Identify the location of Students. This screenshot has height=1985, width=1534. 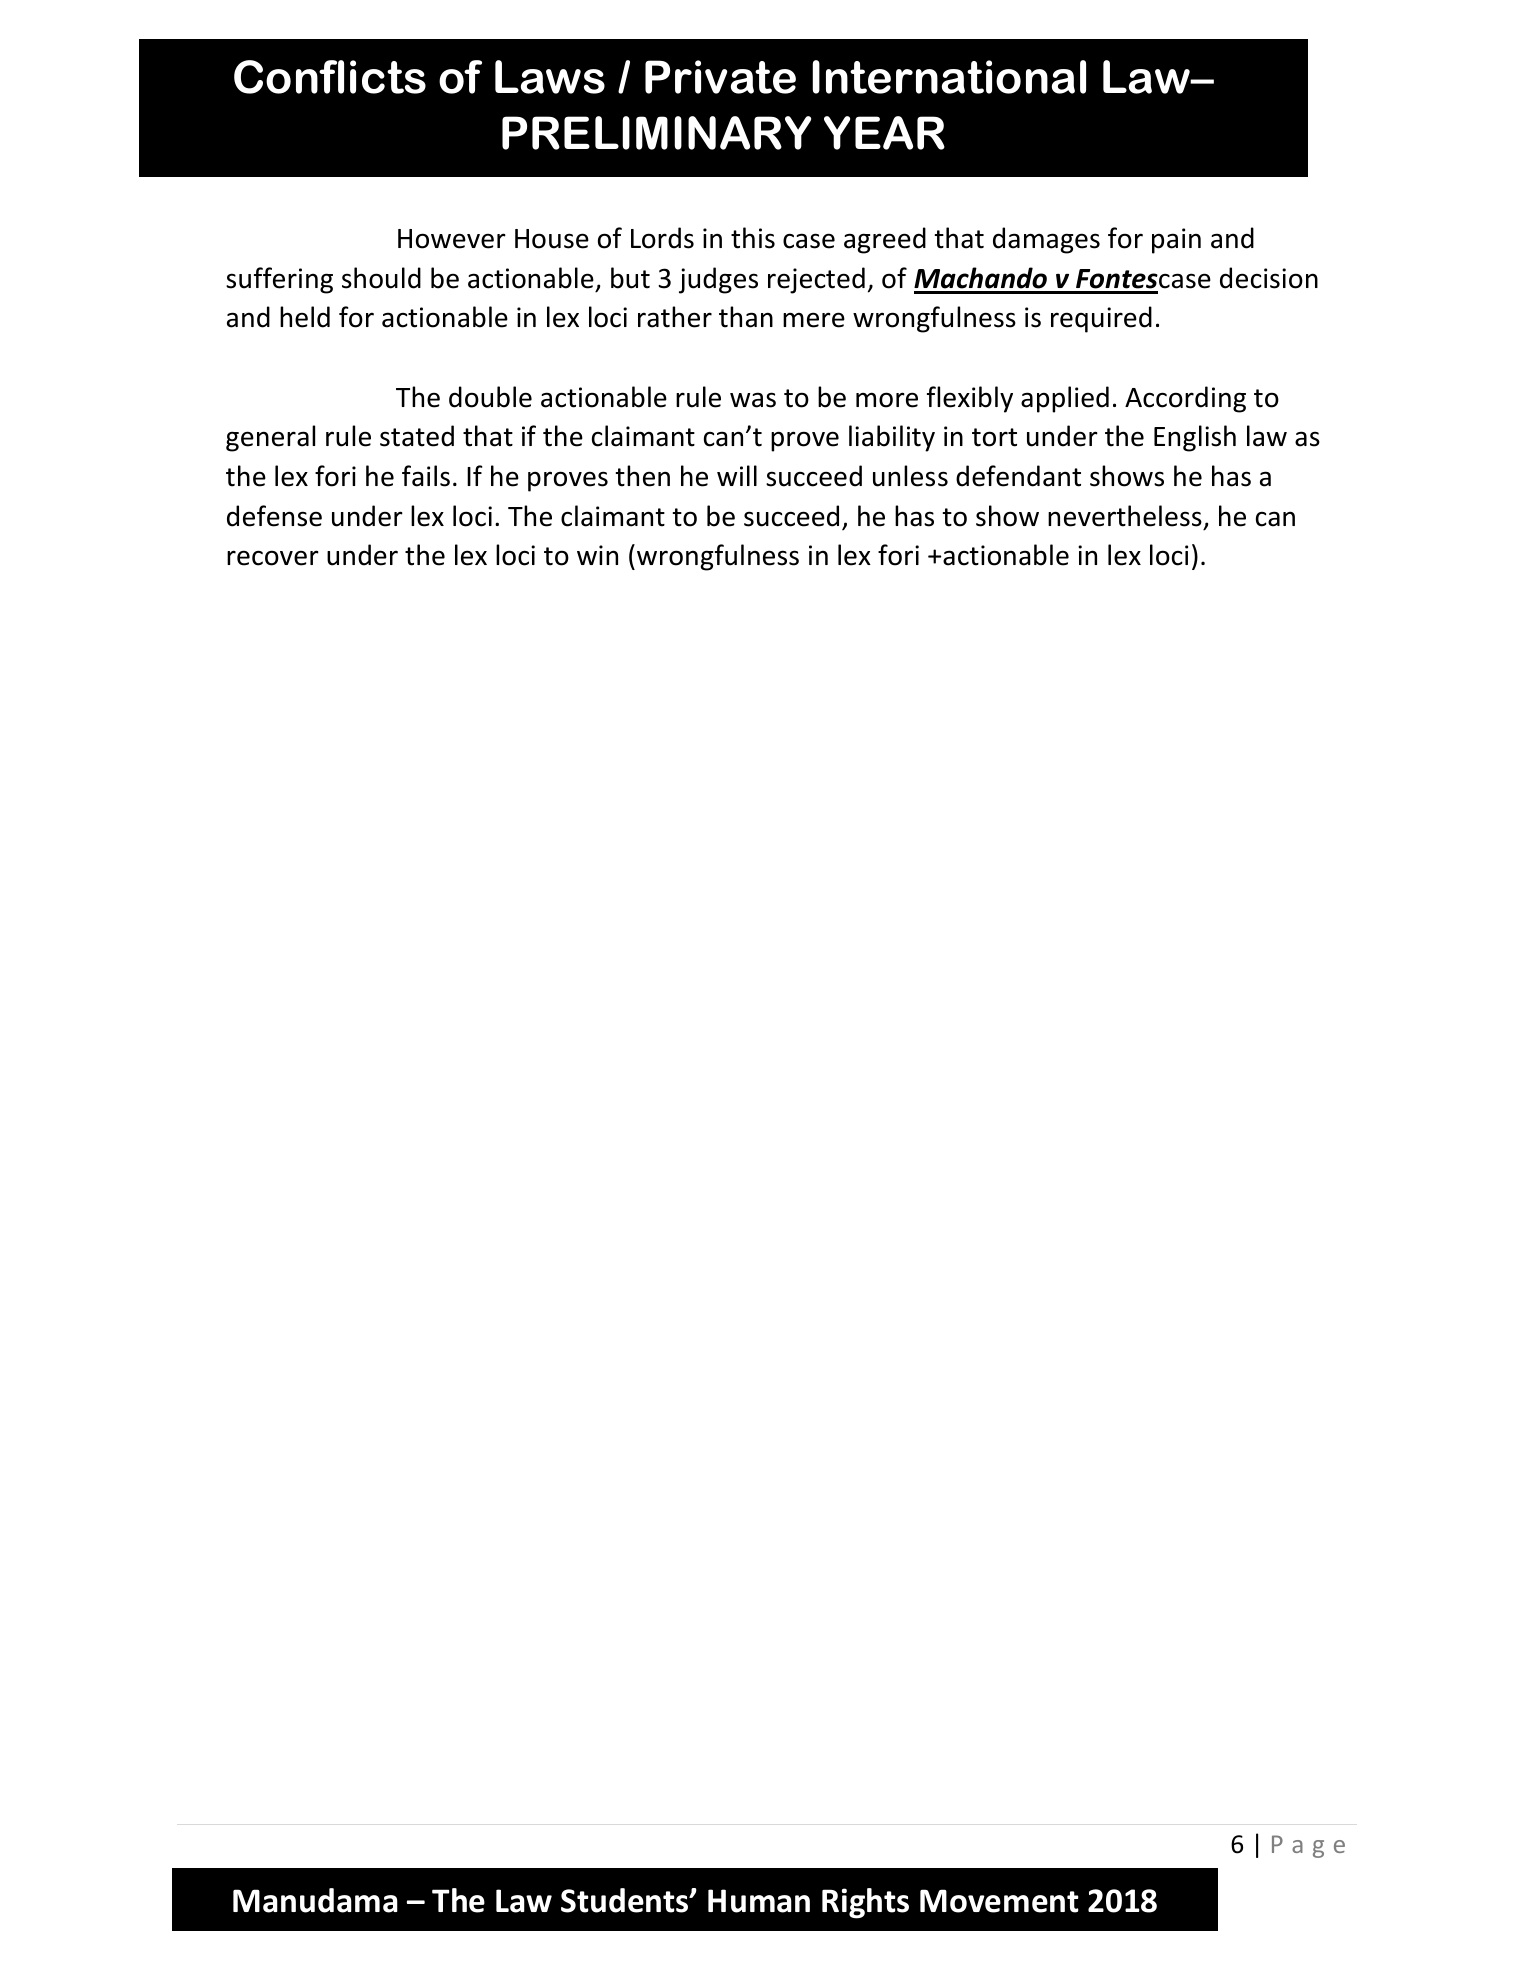
(626, 1900).
